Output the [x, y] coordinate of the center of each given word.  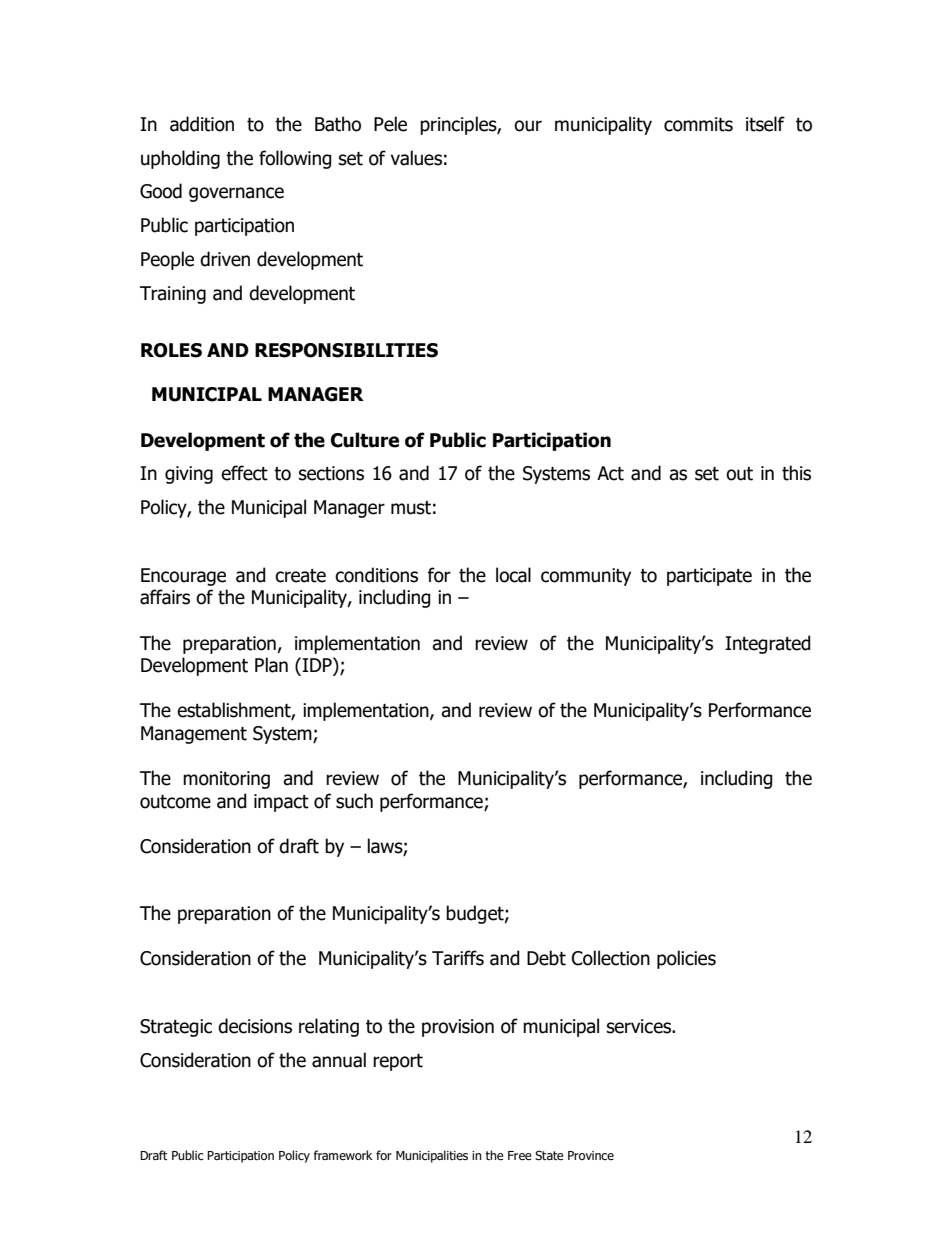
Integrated [768, 644]
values [416, 158]
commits [698, 124]
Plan [271, 665]
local [513, 575]
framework [342, 1155]
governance [236, 194]
